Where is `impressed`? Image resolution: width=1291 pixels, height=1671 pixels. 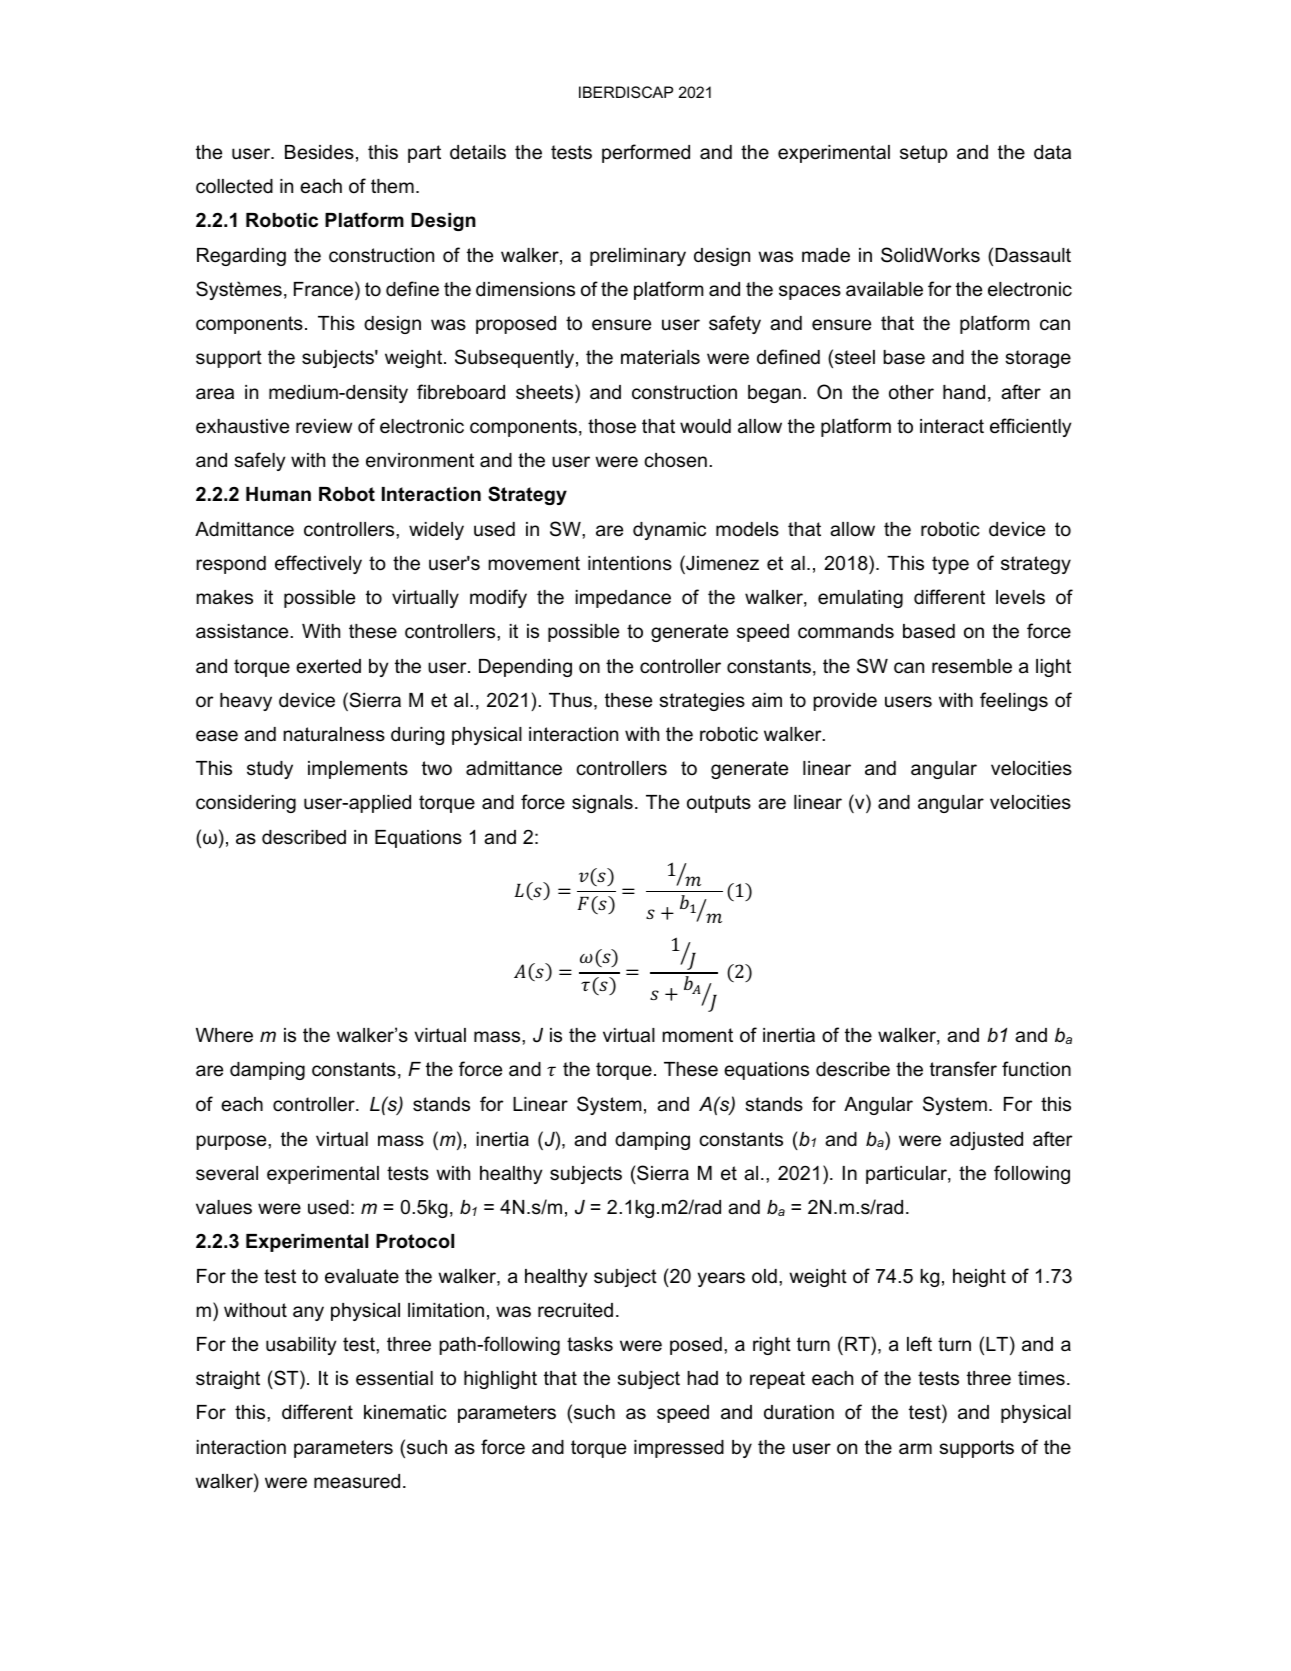
impressed is located at coordinates (679, 1449).
